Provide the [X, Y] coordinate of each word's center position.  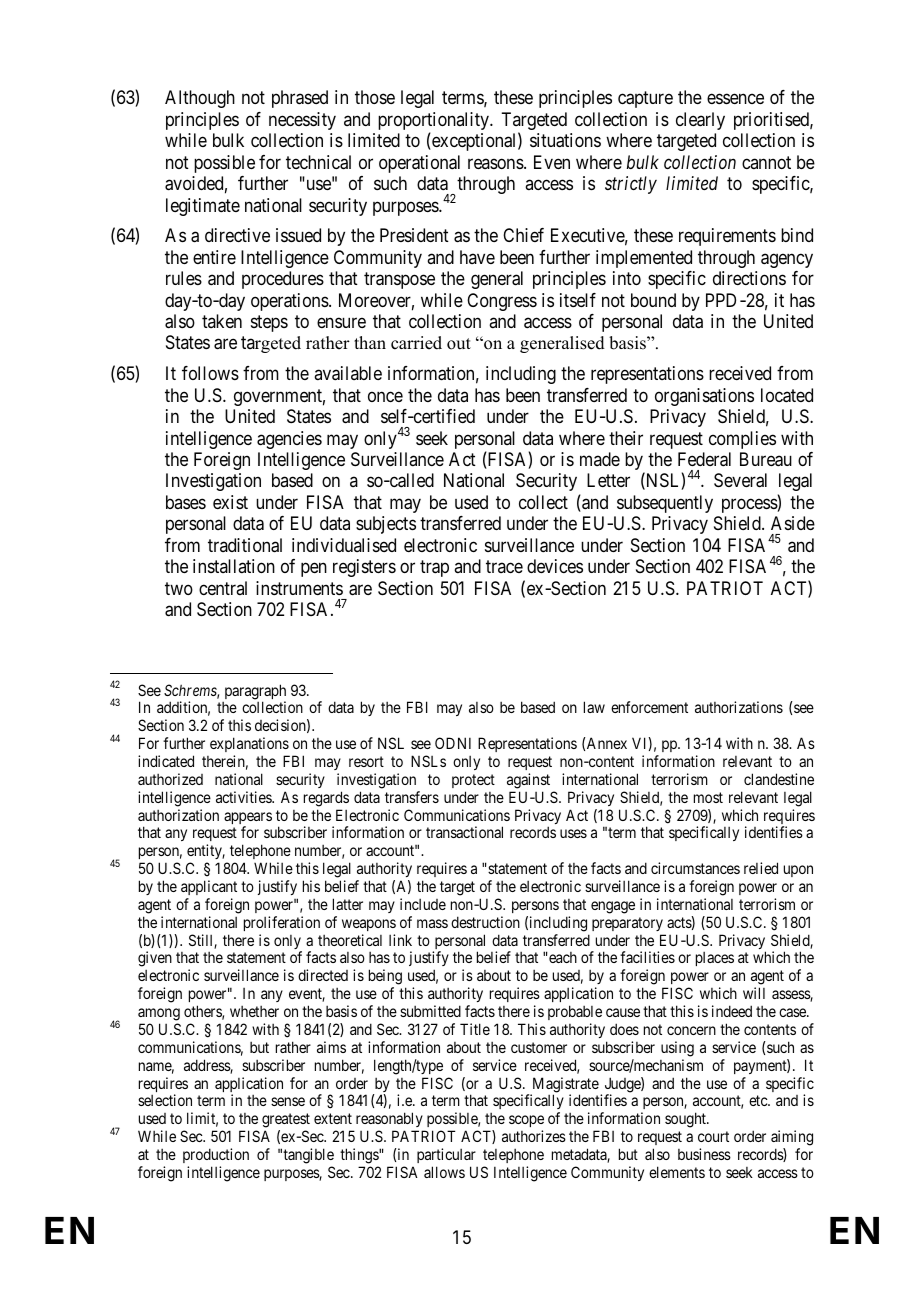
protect [473, 781]
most [708, 797]
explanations [249, 744]
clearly [700, 121]
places [715, 959]
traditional [245, 545]
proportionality [435, 122]
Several [740, 480]
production [216, 1155]
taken [222, 321]
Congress [502, 302]
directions [749, 278]
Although [200, 99]
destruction [485, 922]
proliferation [282, 923]
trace [504, 566]
